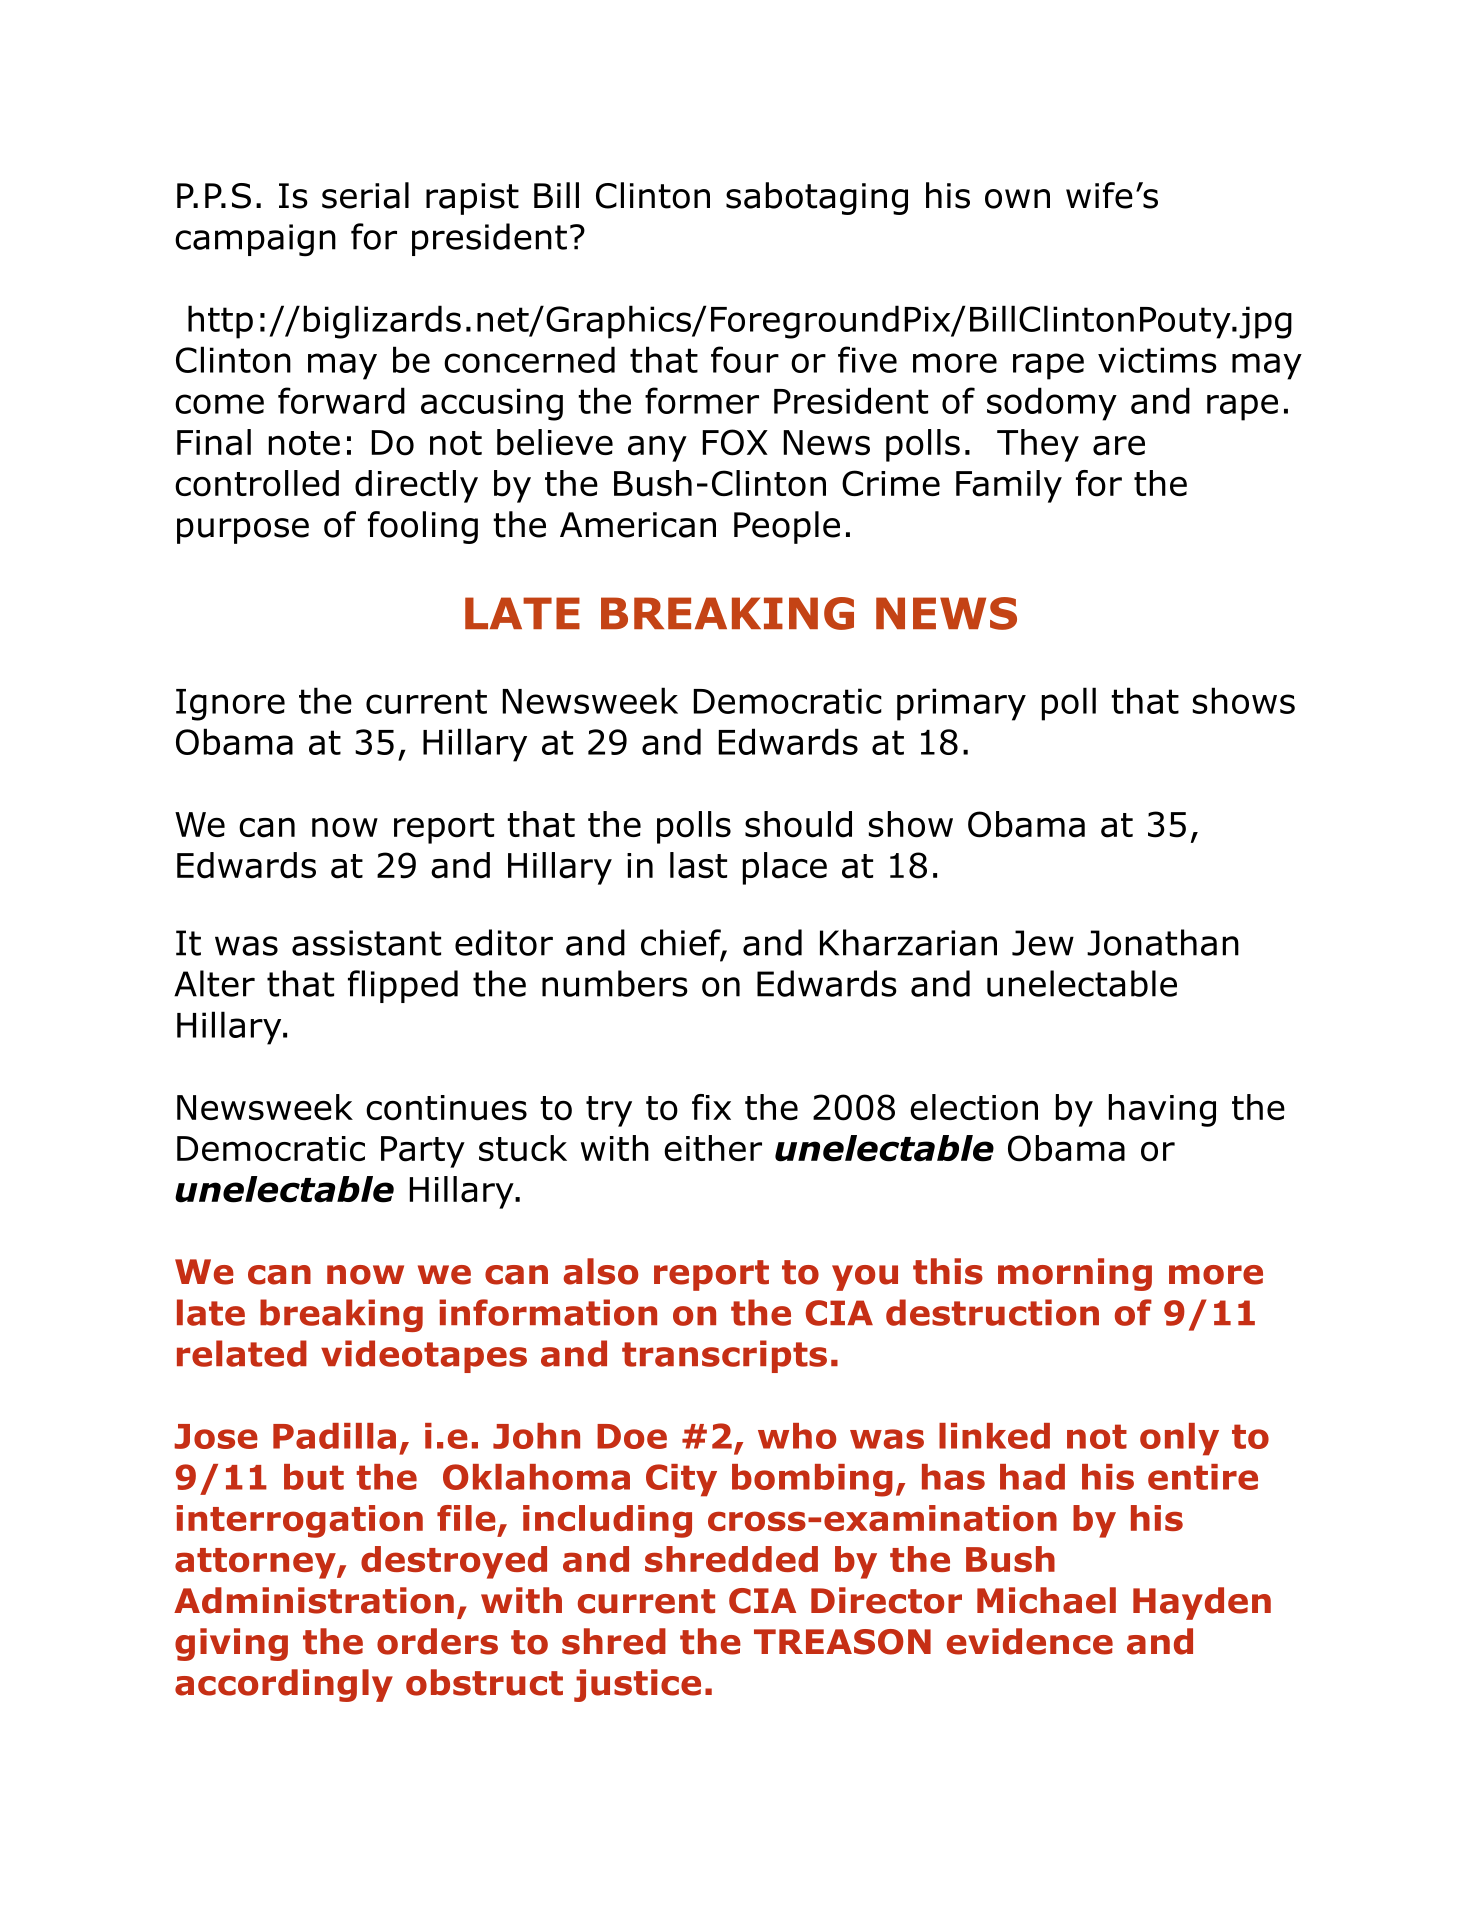  Describe the element at coordinates (637, 1685) in the screenshot. I see `justice` at that location.
